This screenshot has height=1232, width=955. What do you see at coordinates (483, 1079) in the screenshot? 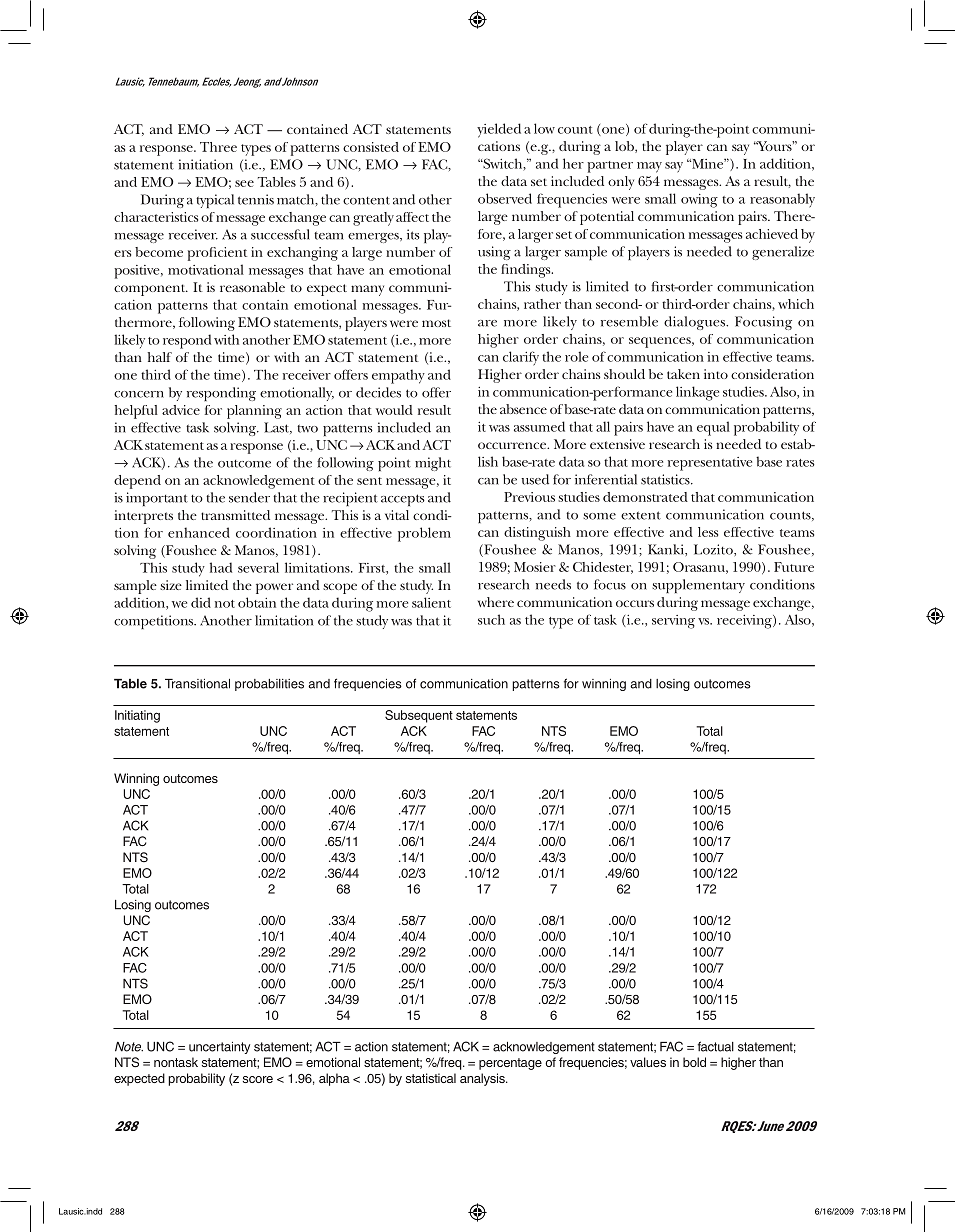
I see `analysis` at bounding box center [483, 1079].
